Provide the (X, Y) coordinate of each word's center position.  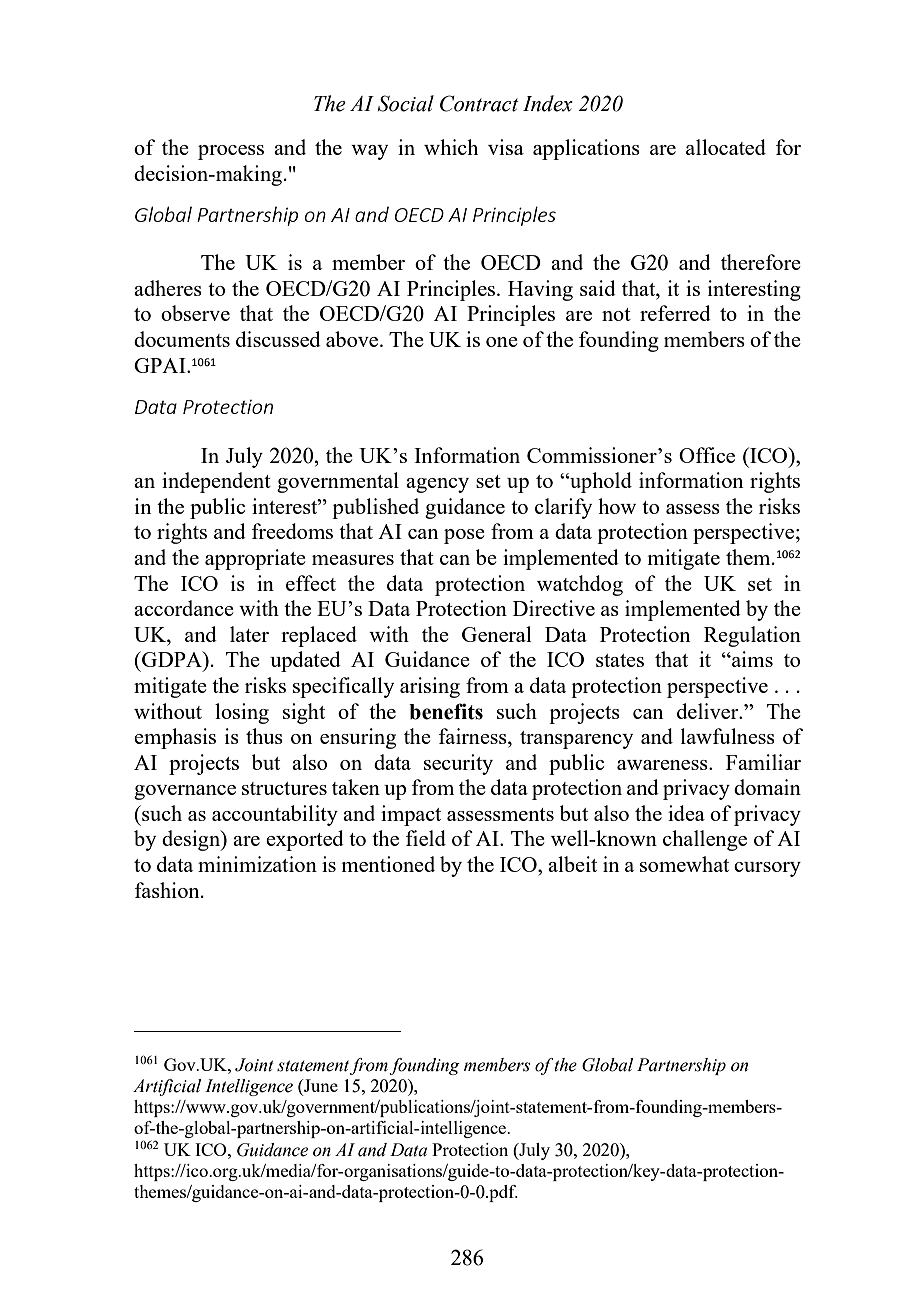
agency (437, 485)
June (320, 1085)
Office (707, 455)
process (231, 152)
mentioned (388, 864)
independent (216, 482)
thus (264, 736)
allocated (726, 147)
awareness (663, 765)
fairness (474, 736)
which (451, 147)
